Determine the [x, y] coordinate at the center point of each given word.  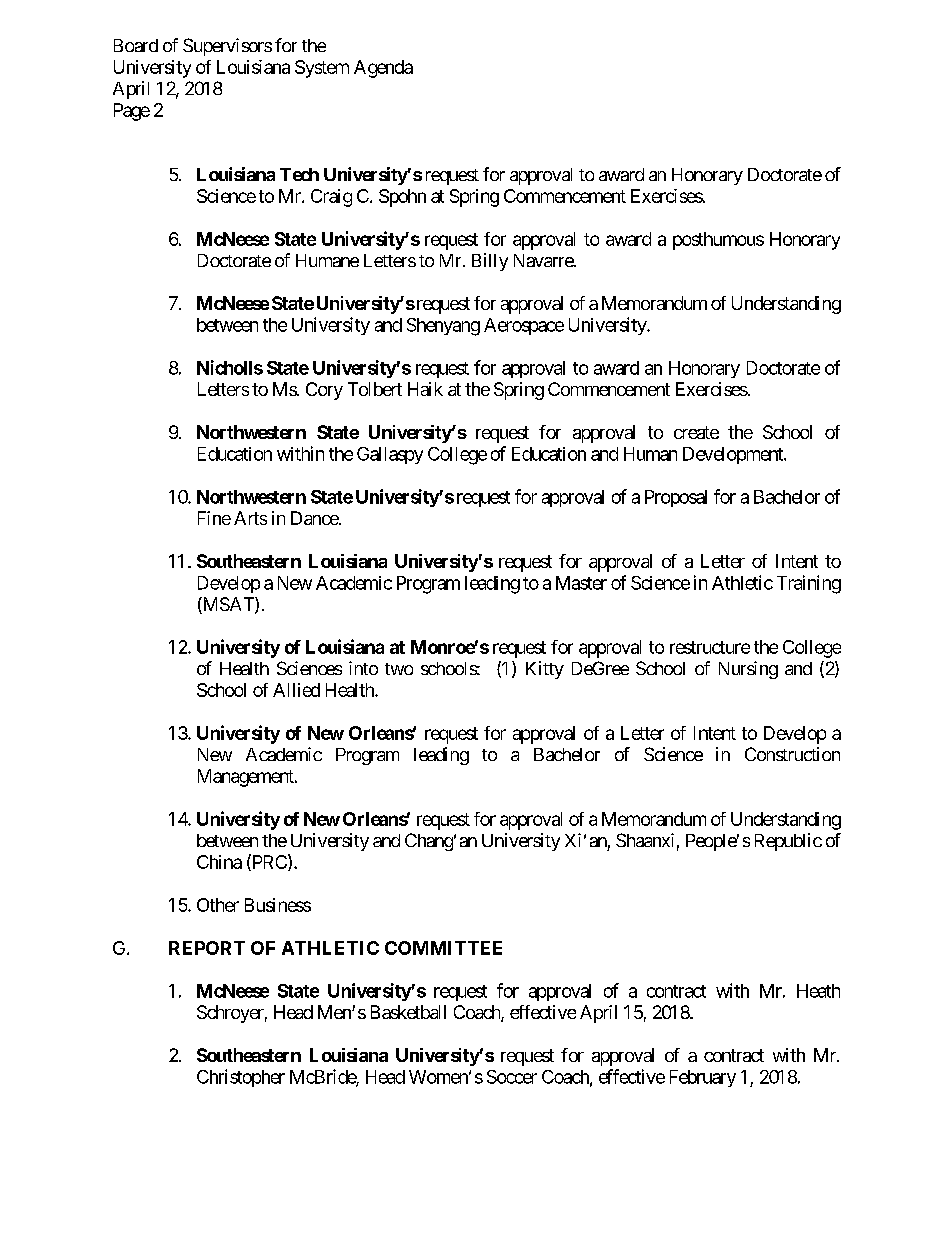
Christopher [241, 1078]
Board [136, 45]
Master [581, 583]
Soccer [512, 1077]
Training [809, 584]
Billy [490, 262]
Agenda [383, 69]
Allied [296, 690]
